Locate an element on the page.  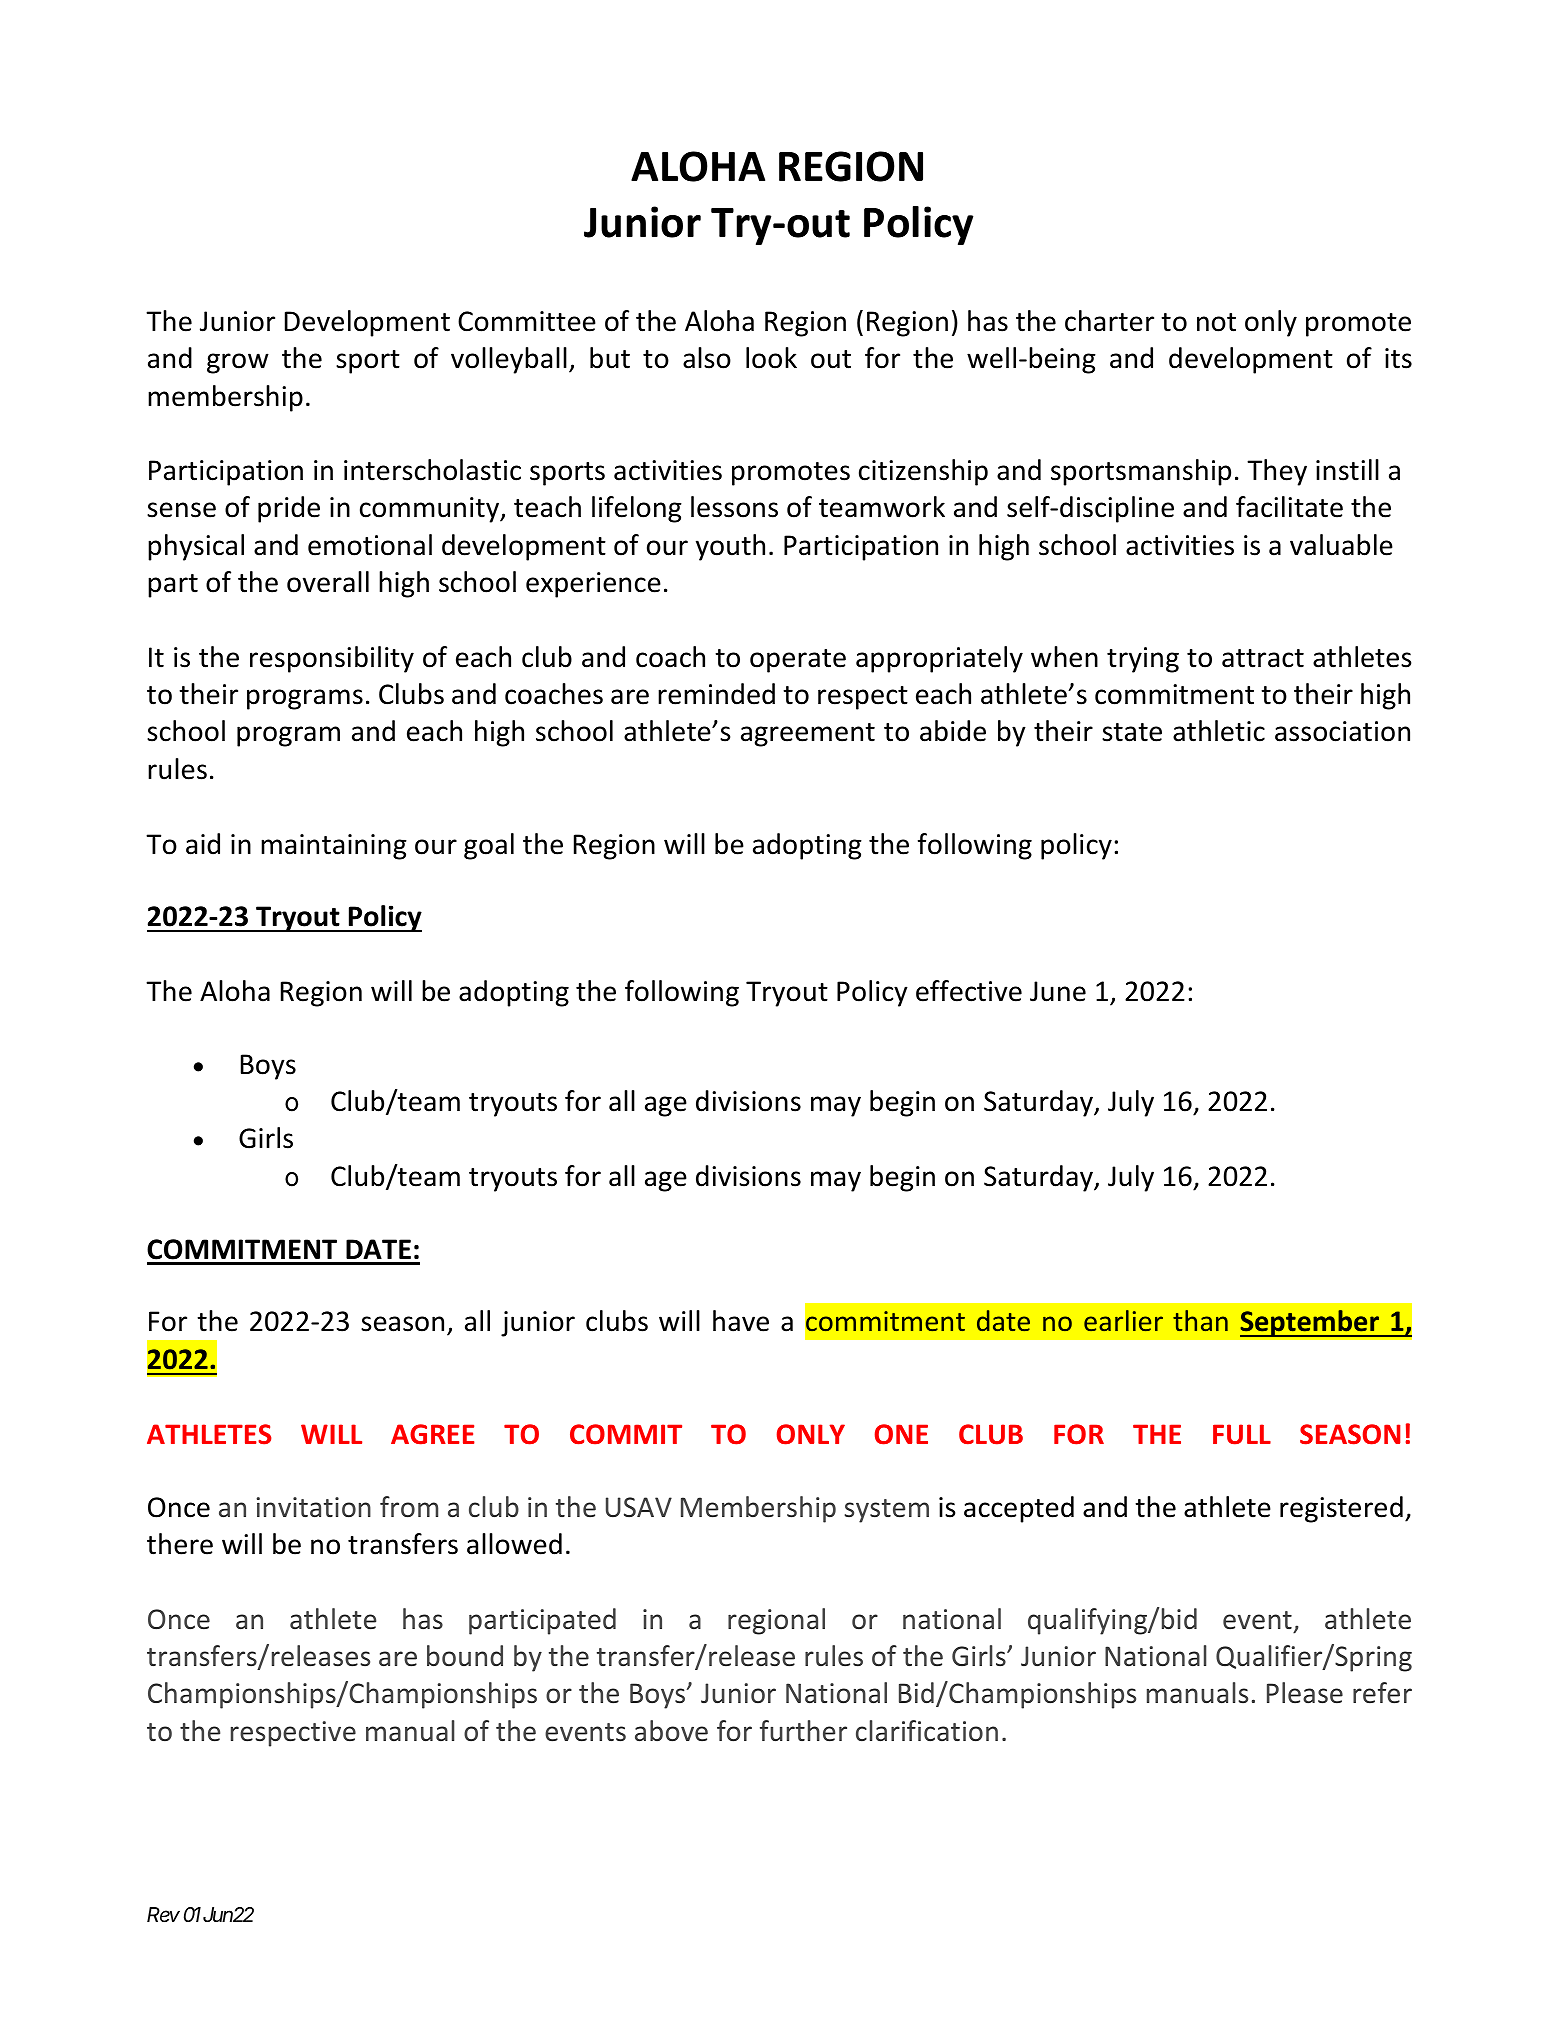
grow is located at coordinates (238, 363).
